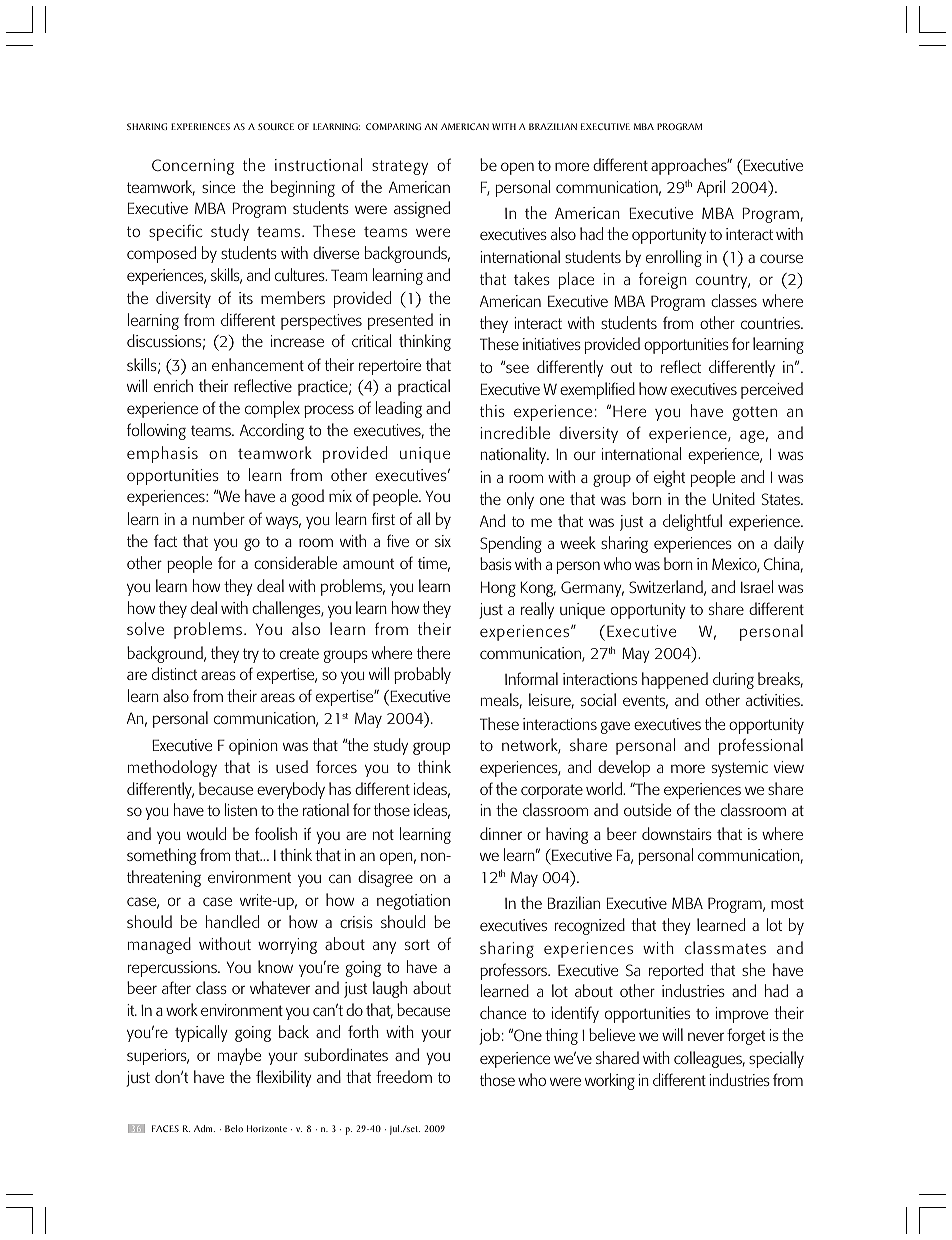 The width and height of the document is (952, 1240). What do you see at coordinates (711, 188) in the document?
I see `April` at bounding box center [711, 188].
